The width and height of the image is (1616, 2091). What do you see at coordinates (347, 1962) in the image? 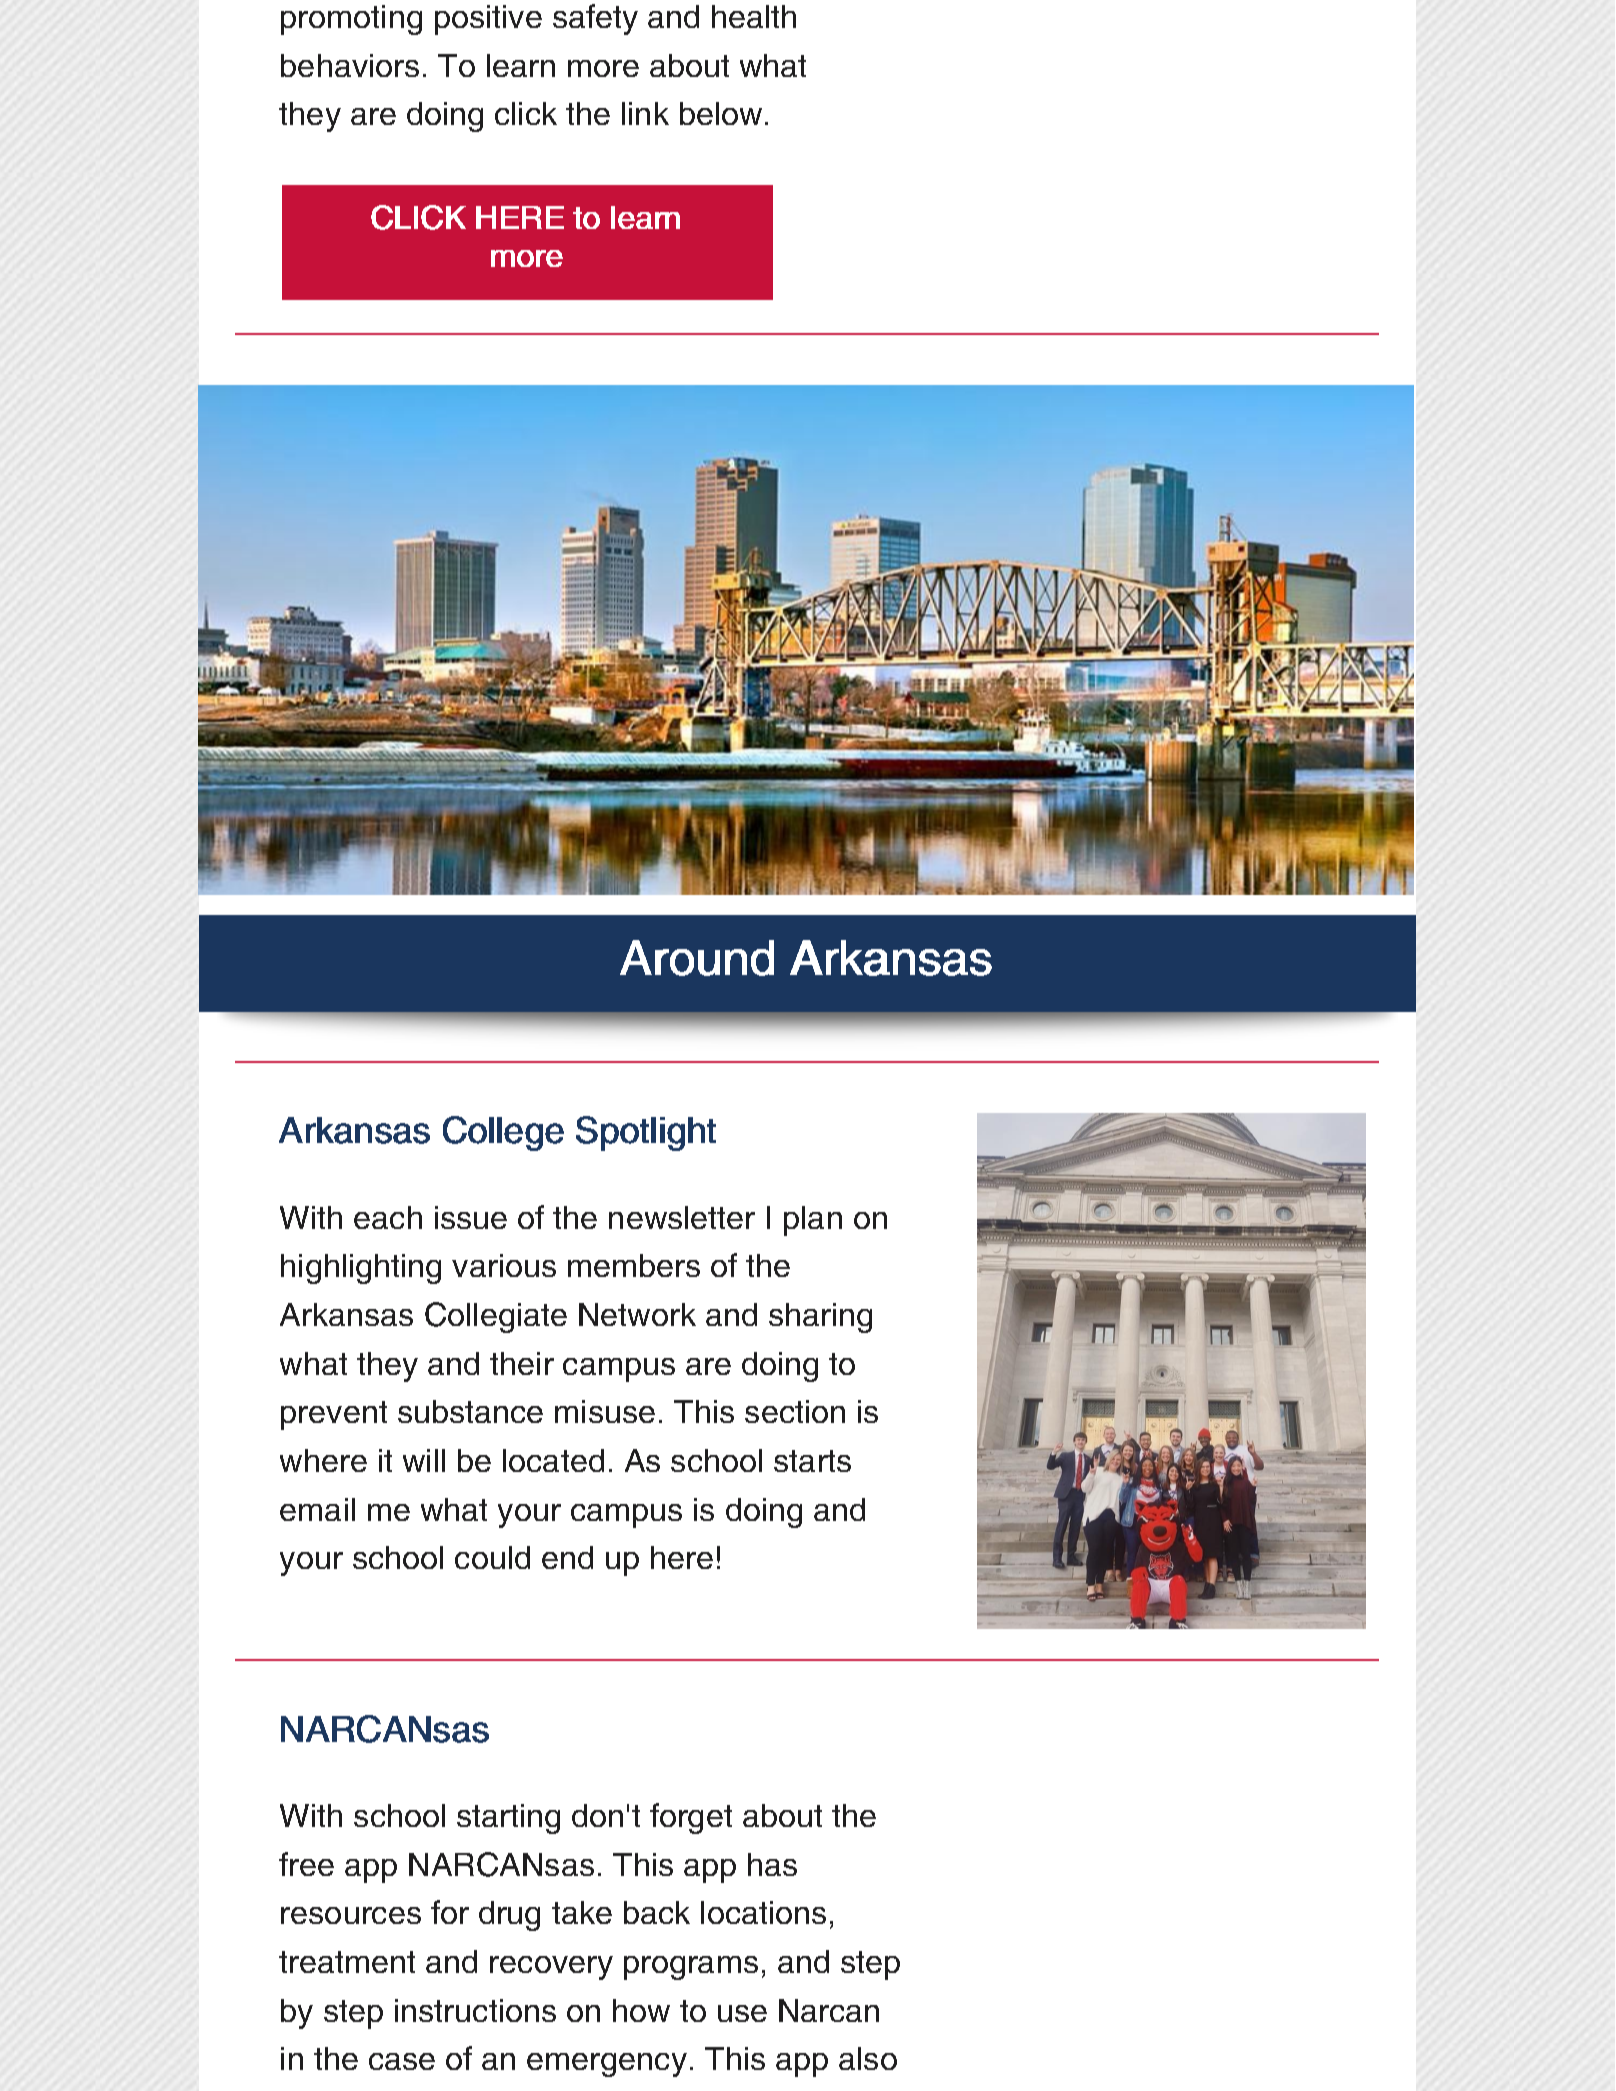
I see `treatment` at bounding box center [347, 1962].
